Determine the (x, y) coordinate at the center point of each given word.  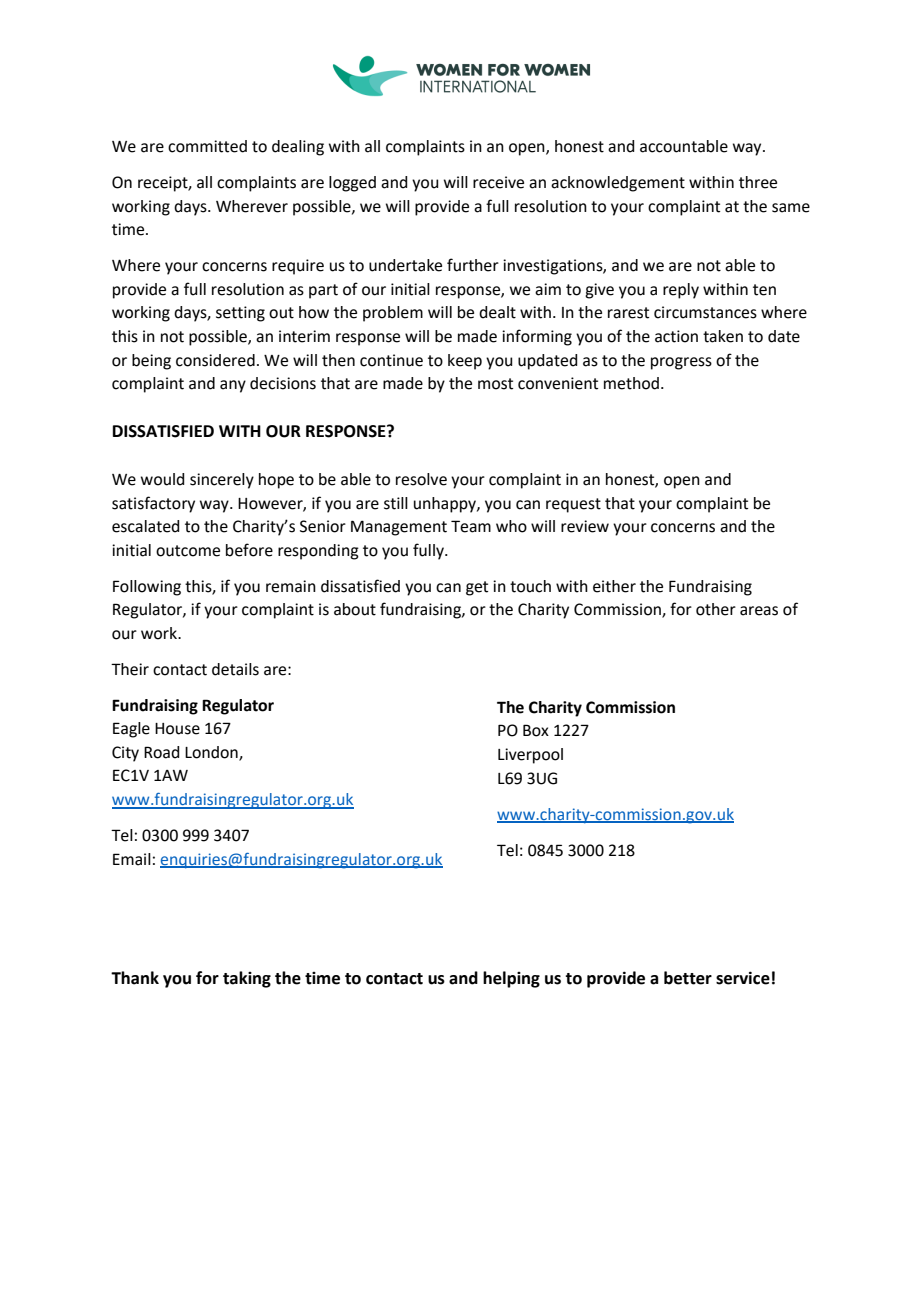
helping (511, 979)
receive (498, 182)
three (758, 182)
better (688, 978)
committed (207, 146)
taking (247, 979)
